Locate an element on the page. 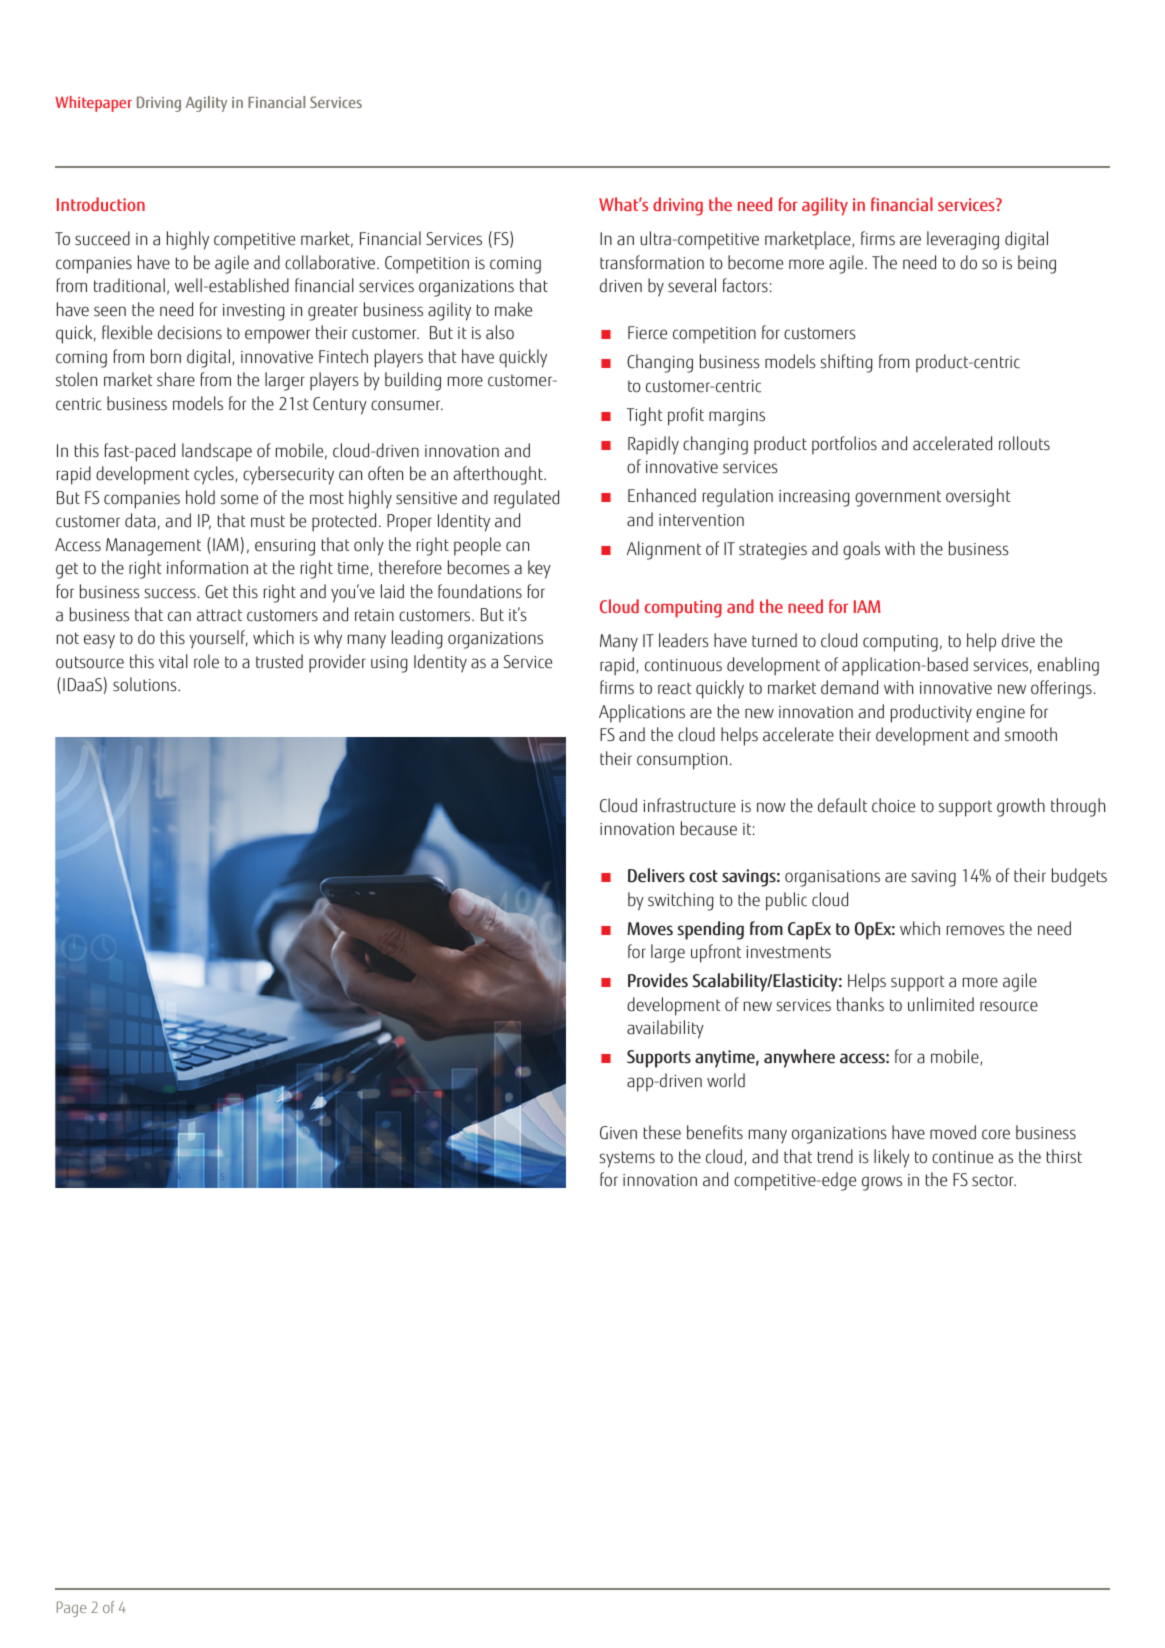  systems is located at coordinates (627, 1159).
